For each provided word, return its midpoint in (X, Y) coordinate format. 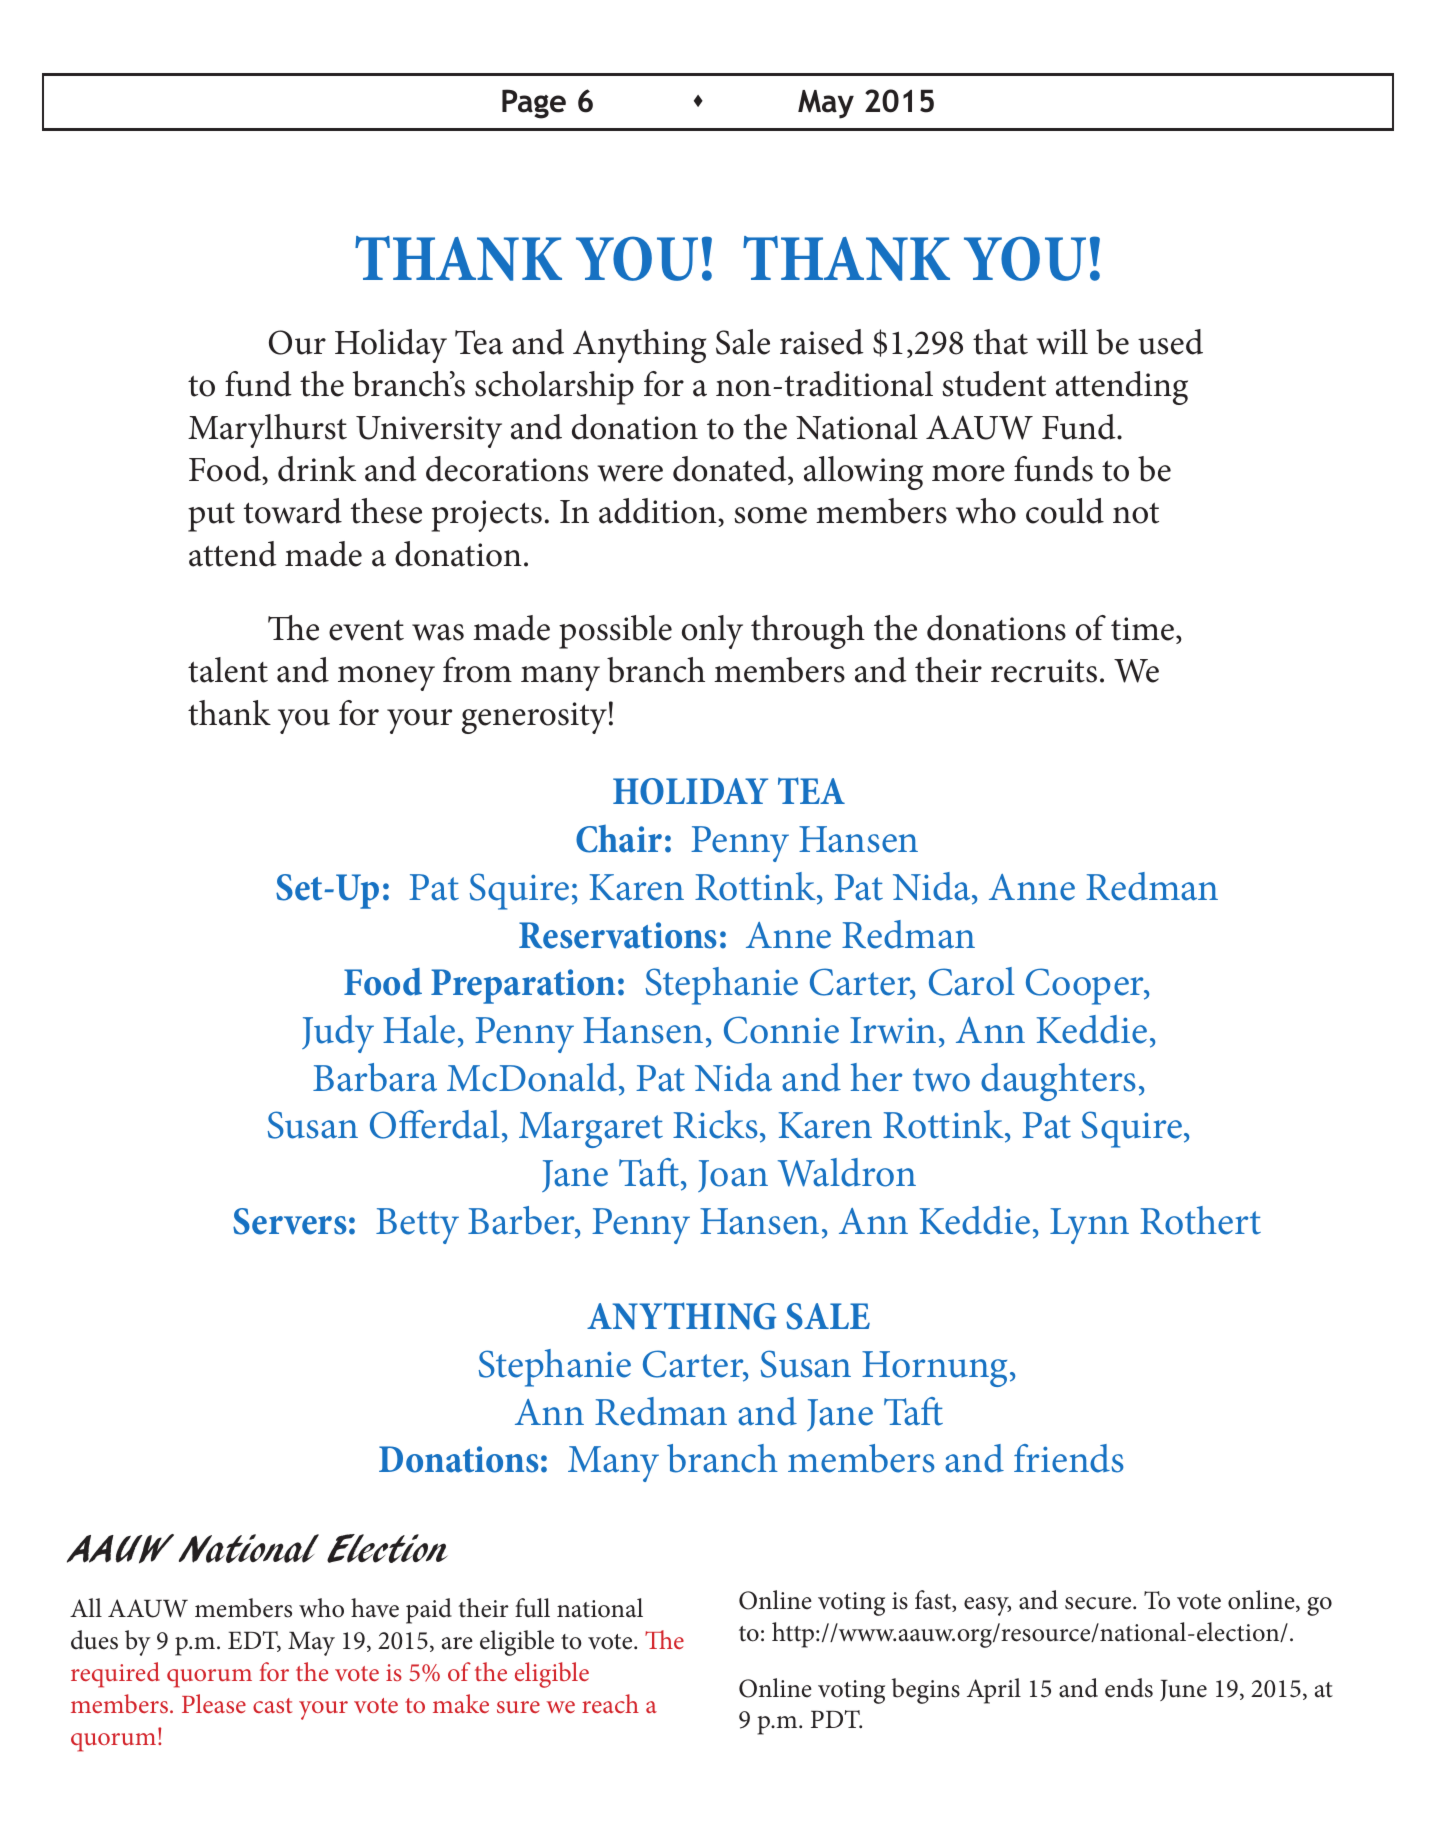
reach (610, 1703)
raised (822, 342)
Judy (338, 1034)
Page (534, 104)
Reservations (618, 935)
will (1062, 342)
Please (214, 1703)
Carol (972, 981)
